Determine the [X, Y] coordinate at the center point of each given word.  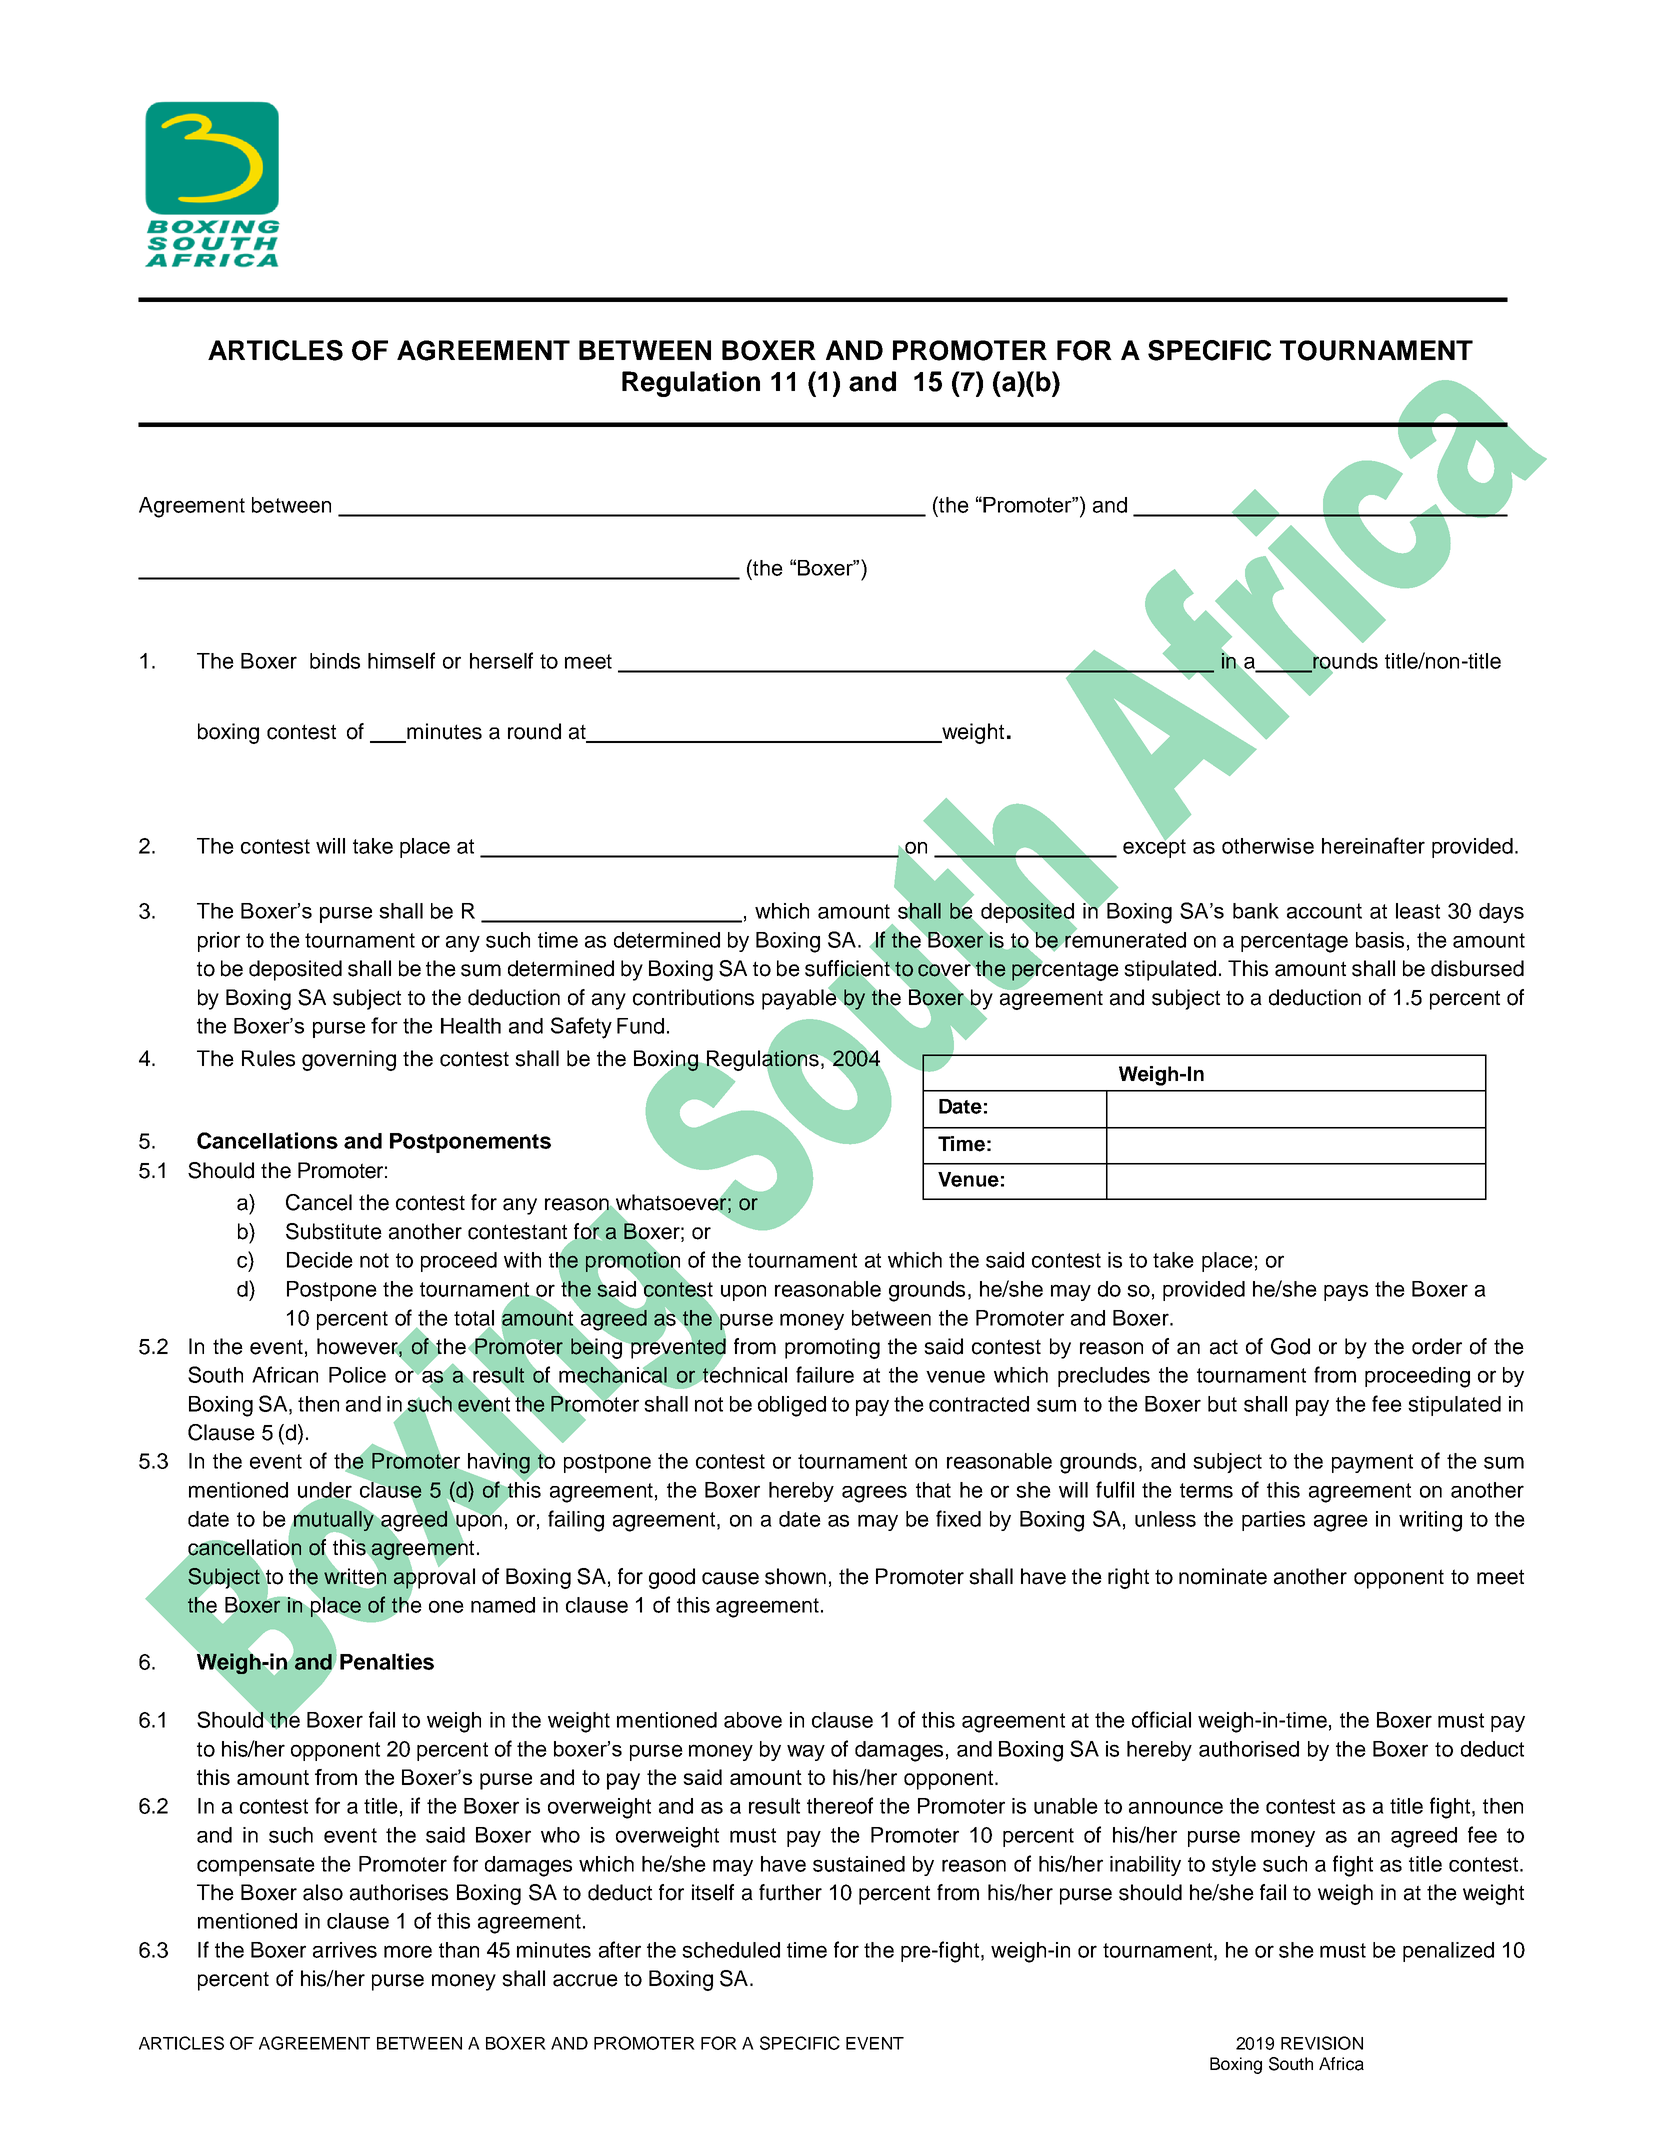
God [1290, 1346]
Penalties [387, 1661]
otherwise [1268, 846]
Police [357, 1375]
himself [401, 660]
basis [1380, 940]
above [753, 1720]
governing [349, 1060]
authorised [1249, 1749]
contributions [693, 997]
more [408, 1951]
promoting [832, 1348]
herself [501, 660]
